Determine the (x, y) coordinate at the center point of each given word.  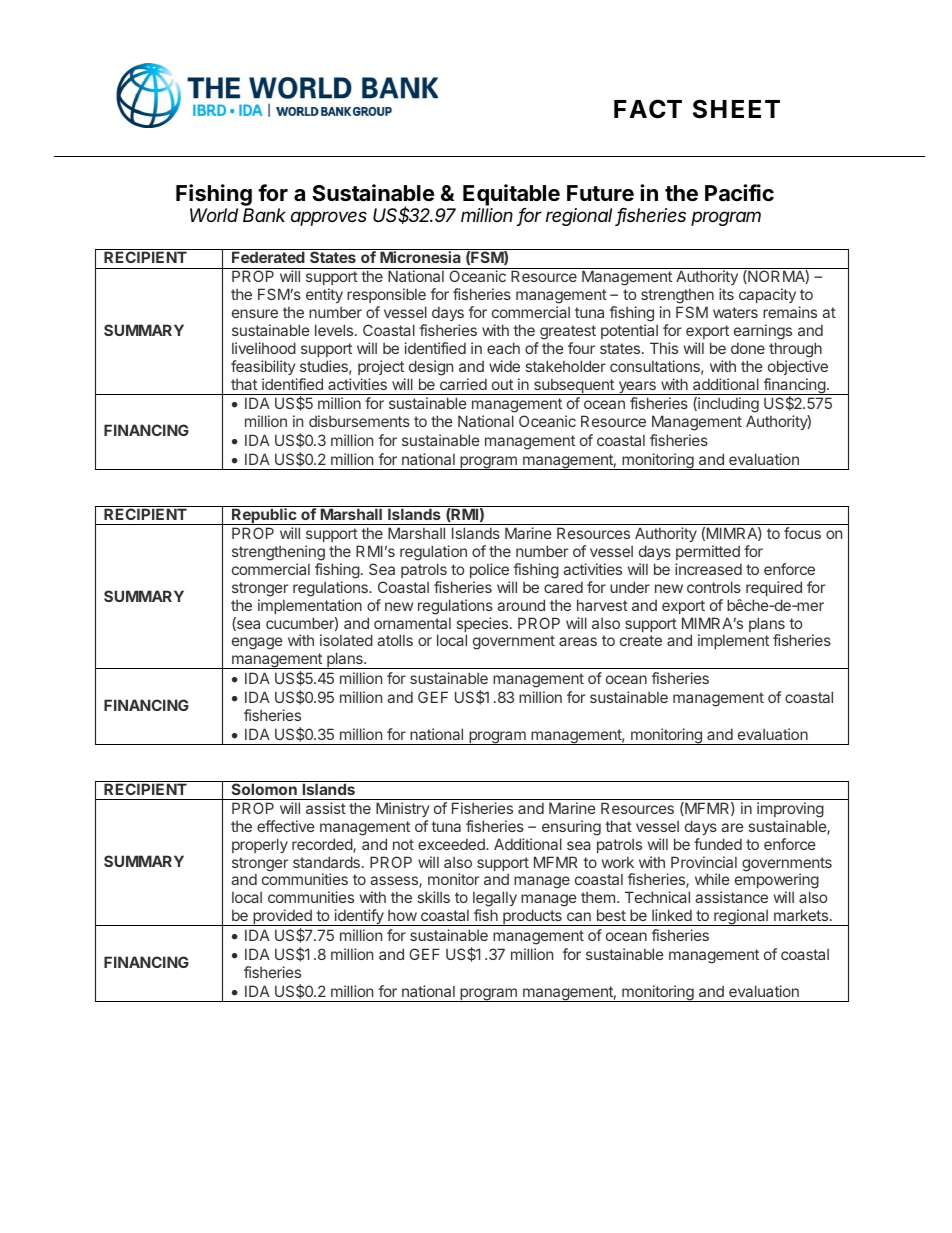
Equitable (511, 195)
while (712, 879)
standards (326, 862)
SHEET (736, 109)
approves (329, 218)
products (532, 917)
